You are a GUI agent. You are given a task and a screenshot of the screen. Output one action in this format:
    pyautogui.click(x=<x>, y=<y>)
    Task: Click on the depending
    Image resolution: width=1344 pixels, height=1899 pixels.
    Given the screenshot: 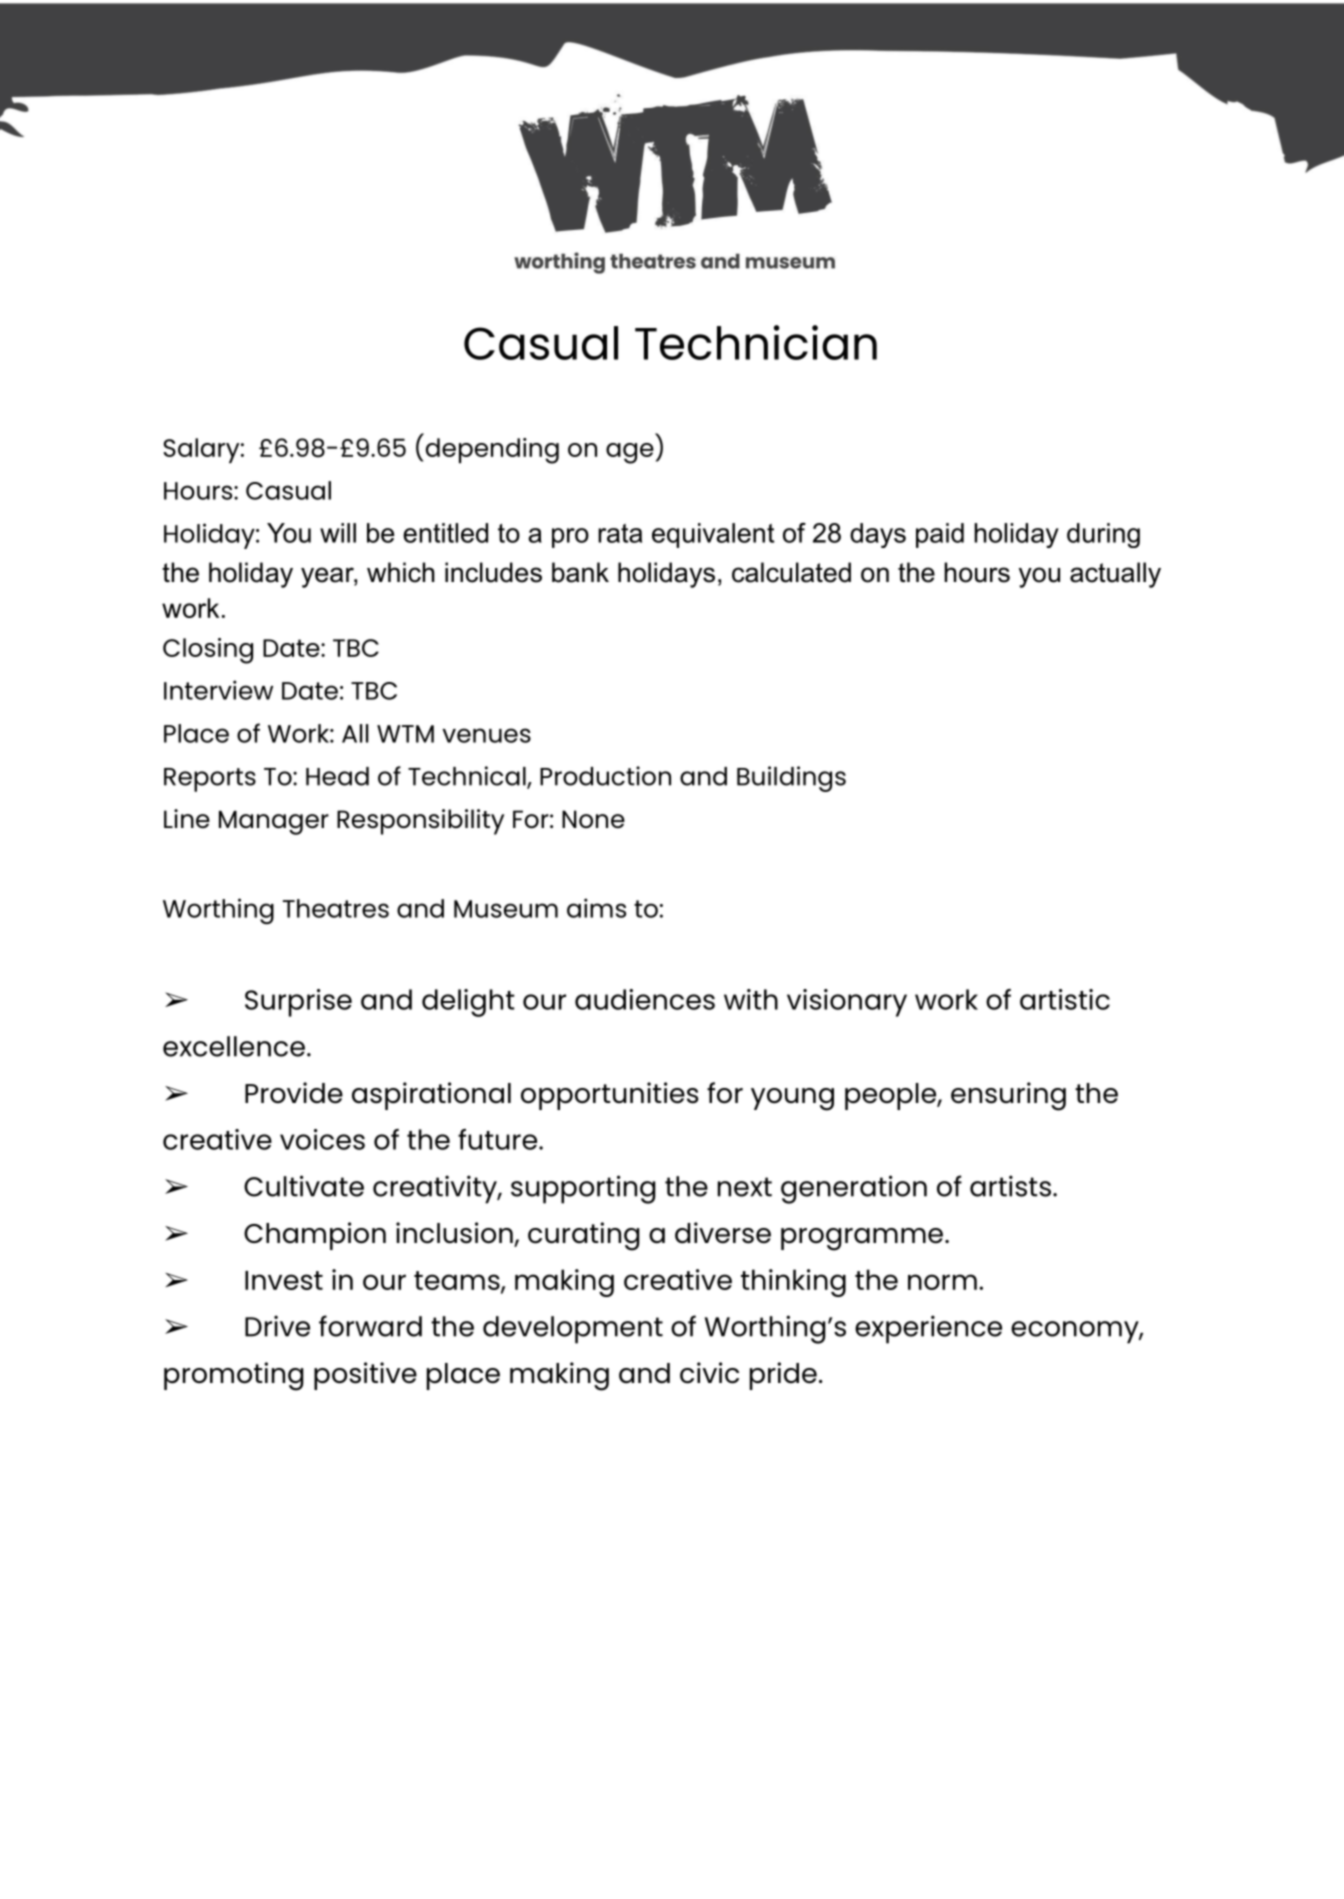 What is the action you would take?
    pyautogui.click(x=491, y=451)
